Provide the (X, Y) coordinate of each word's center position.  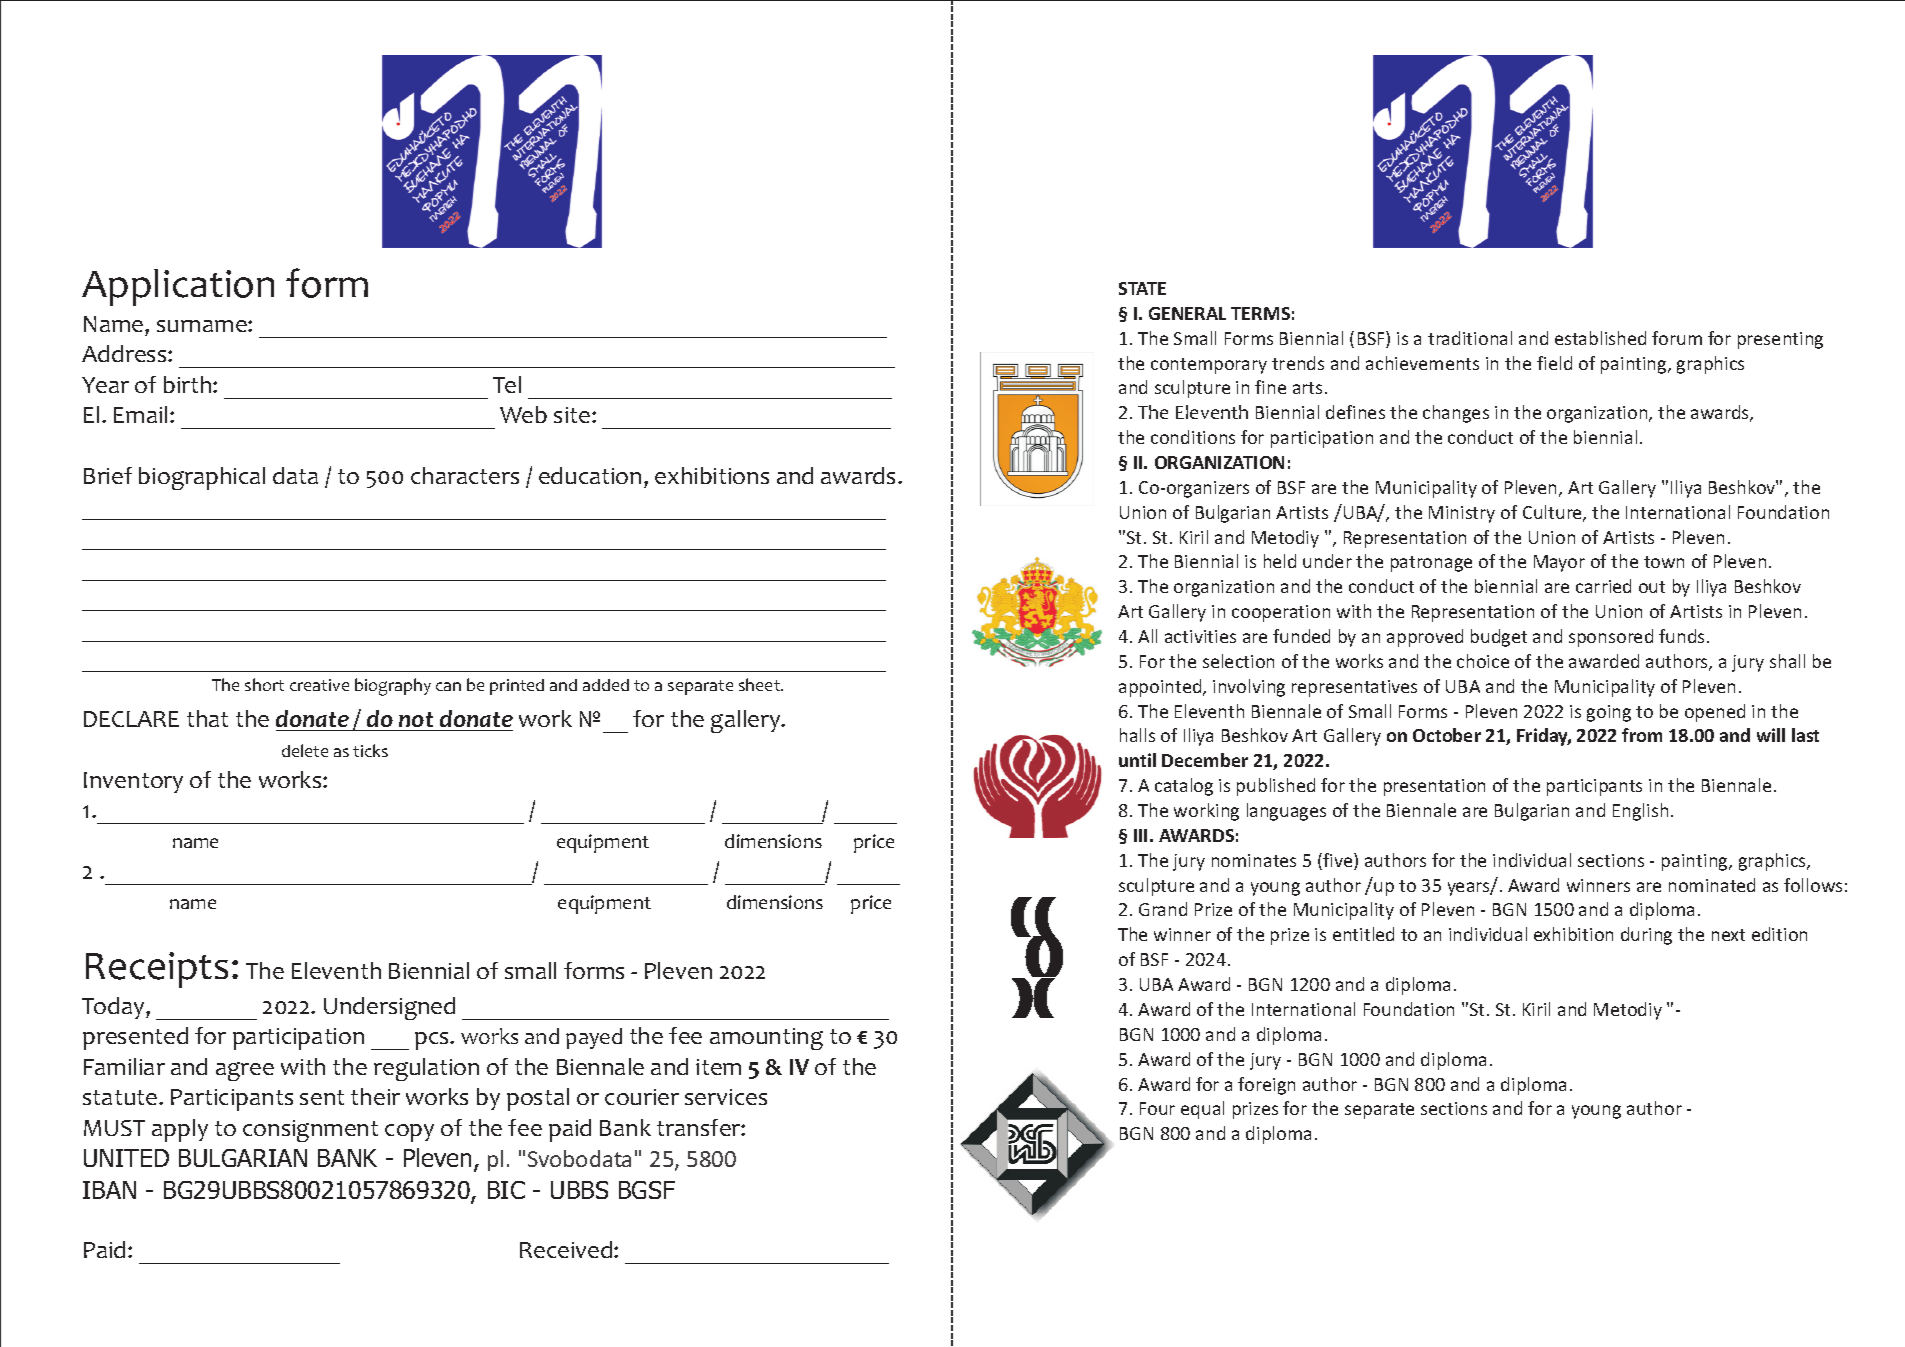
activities (1200, 636)
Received (567, 1249)
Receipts (157, 970)
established (1600, 338)
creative (319, 685)
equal (1202, 1110)
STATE (1142, 288)
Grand (1163, 909)
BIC (506, 1190)
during (1646, 936)
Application (178, 287)
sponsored (1611, 638)
